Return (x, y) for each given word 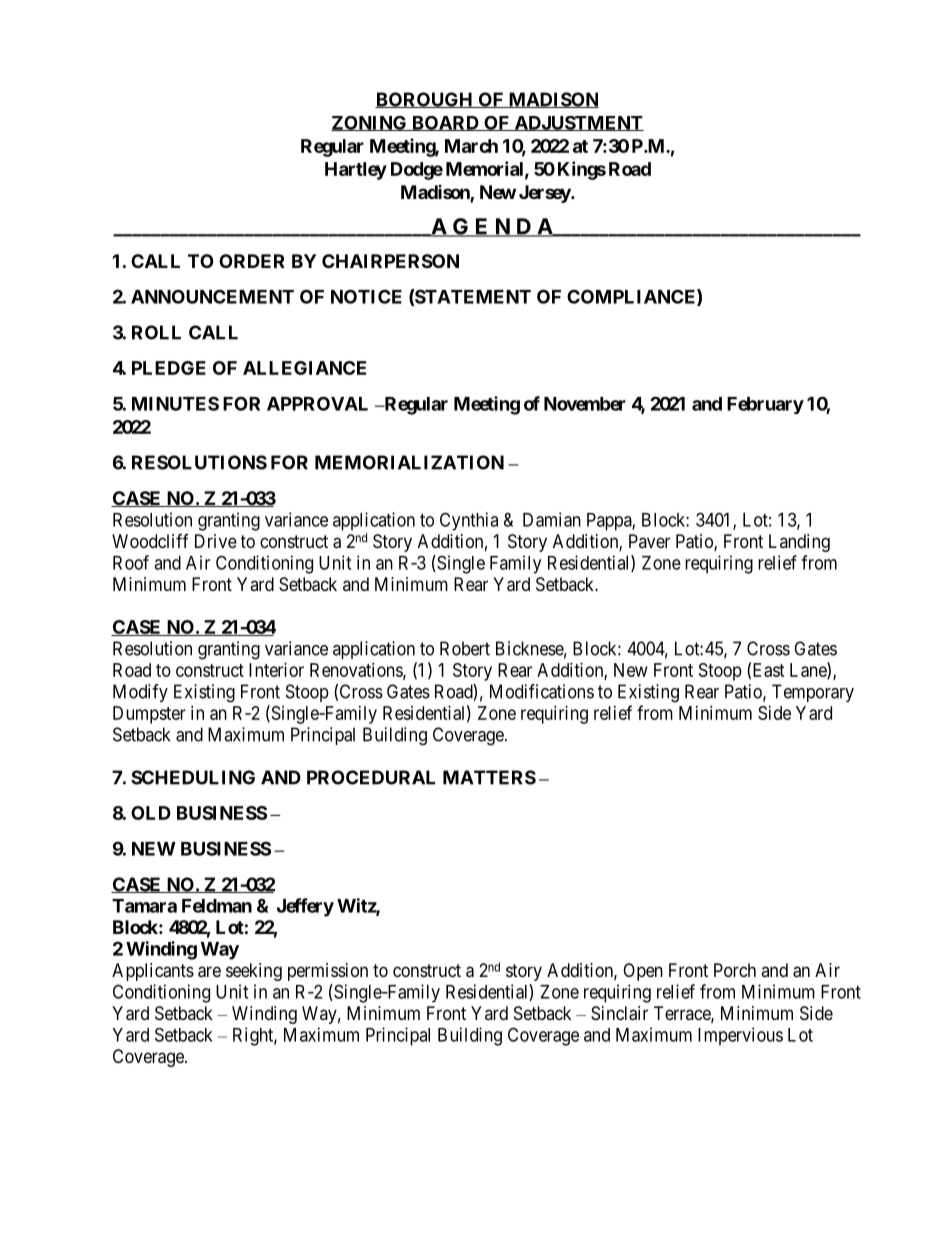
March (471, 146)
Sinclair (619, 1013)
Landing (799, 543)
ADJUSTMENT (578, 123)
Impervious (740, 1036)
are (209, 972)
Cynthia (469, 521)
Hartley (356, 171)
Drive (216, 541)
